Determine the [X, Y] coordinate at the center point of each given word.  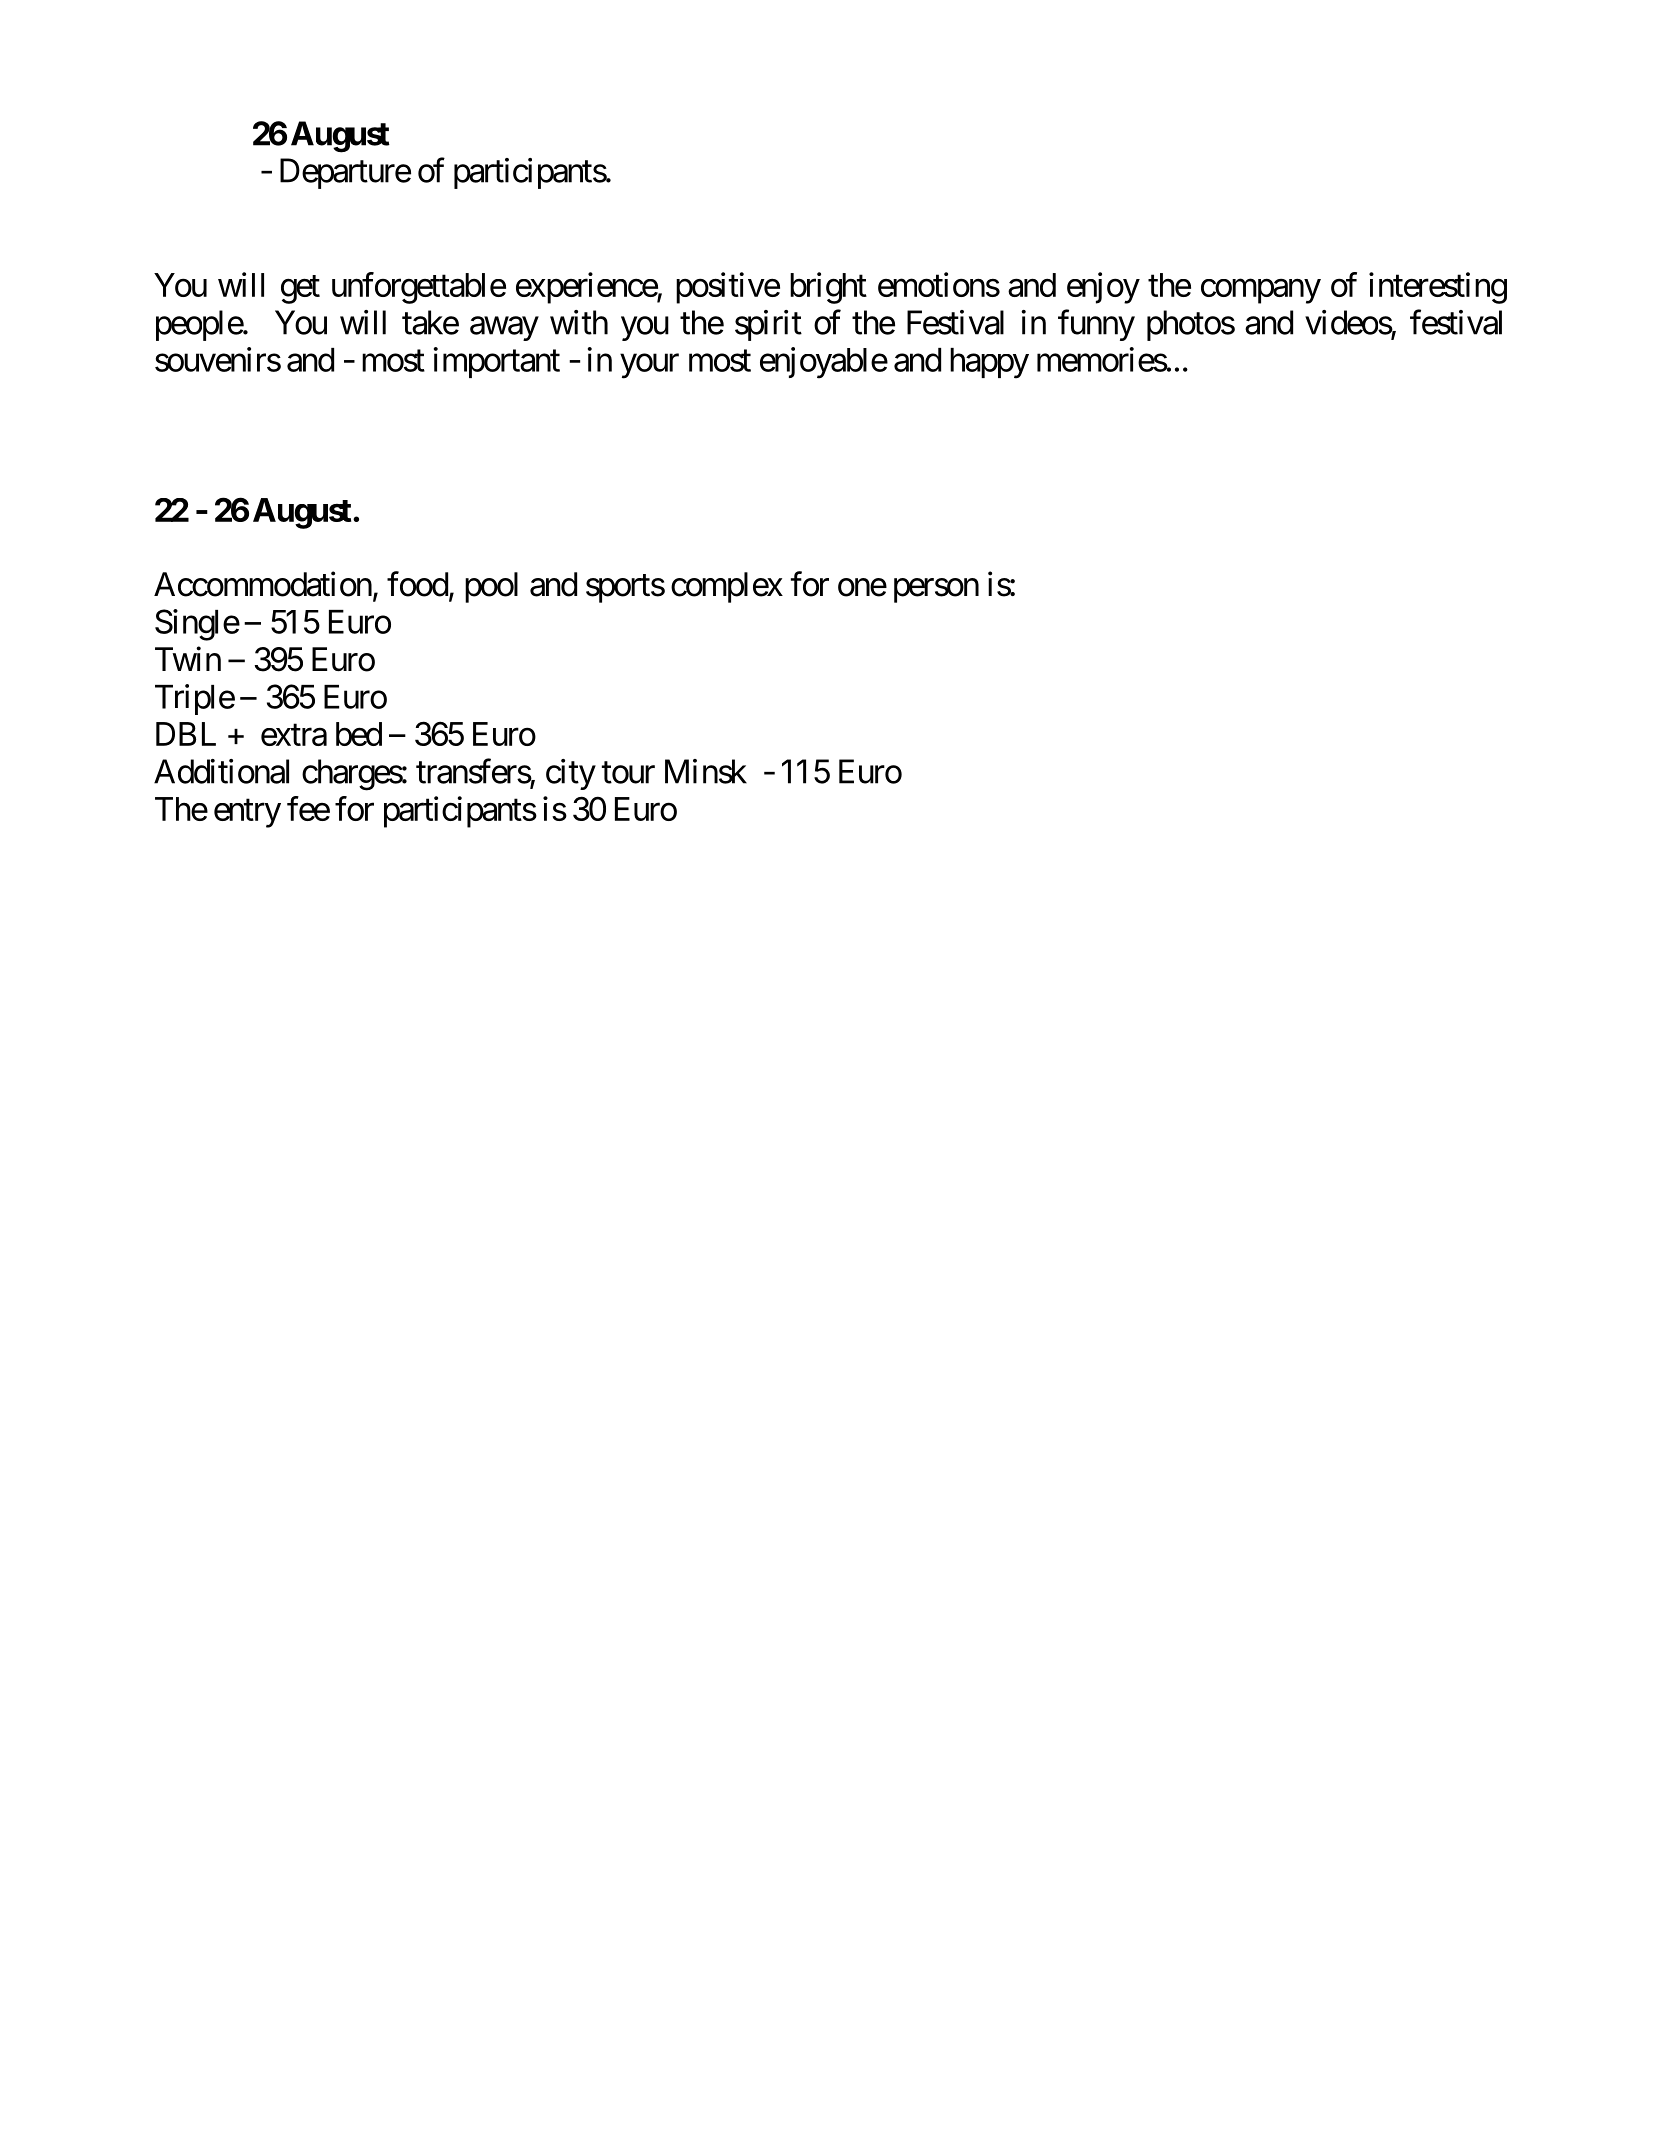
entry [247, 813]
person [936, 591]
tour [628, 773]
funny [1096, 325]
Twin [188, 658]
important [497, 362]
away [504, 329]
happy [989, 363]
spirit [768, 325]
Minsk [706, 771]
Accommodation [263, 584]
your [649, 366]
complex [727, 587]
